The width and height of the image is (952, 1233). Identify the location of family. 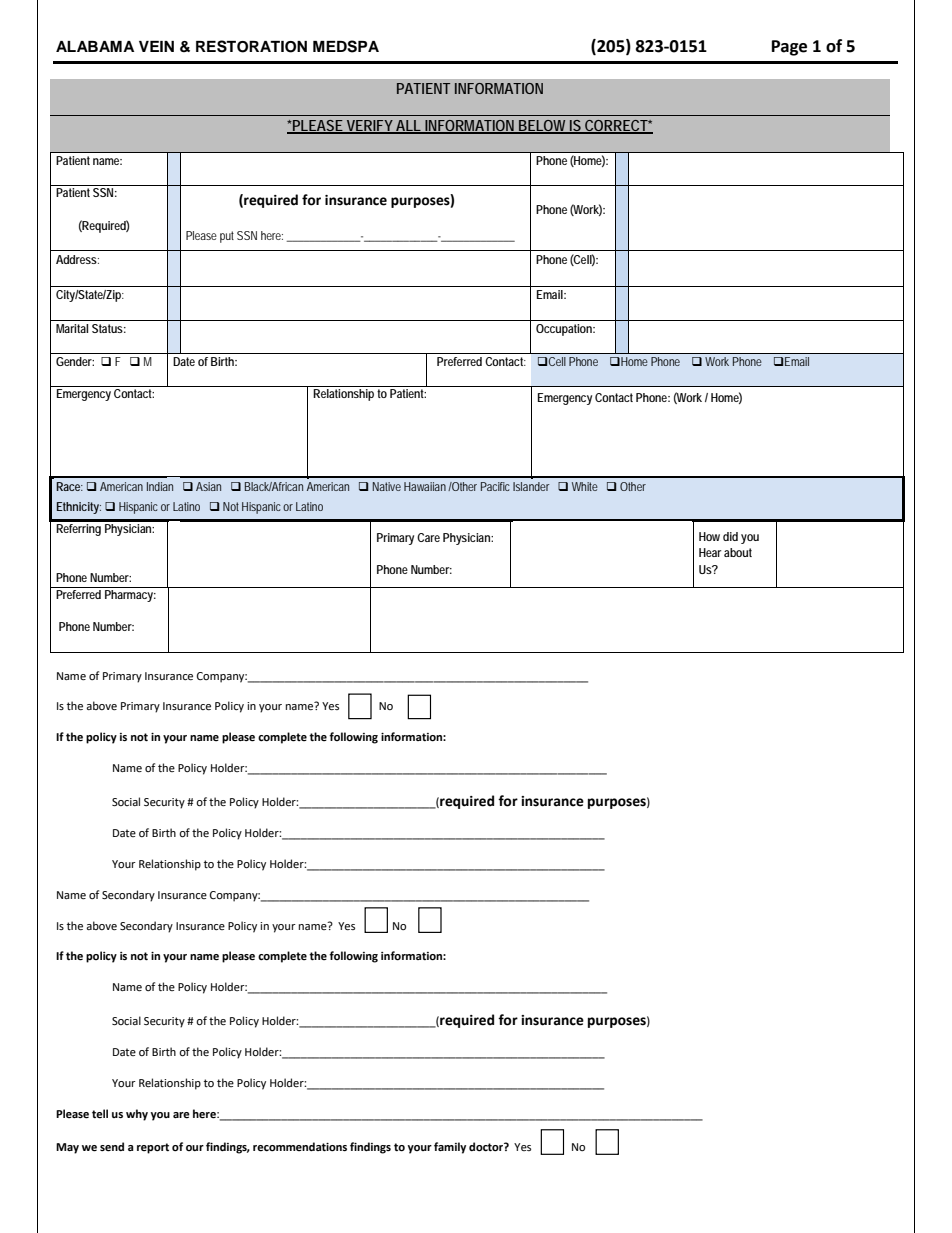
(450, 1148).
